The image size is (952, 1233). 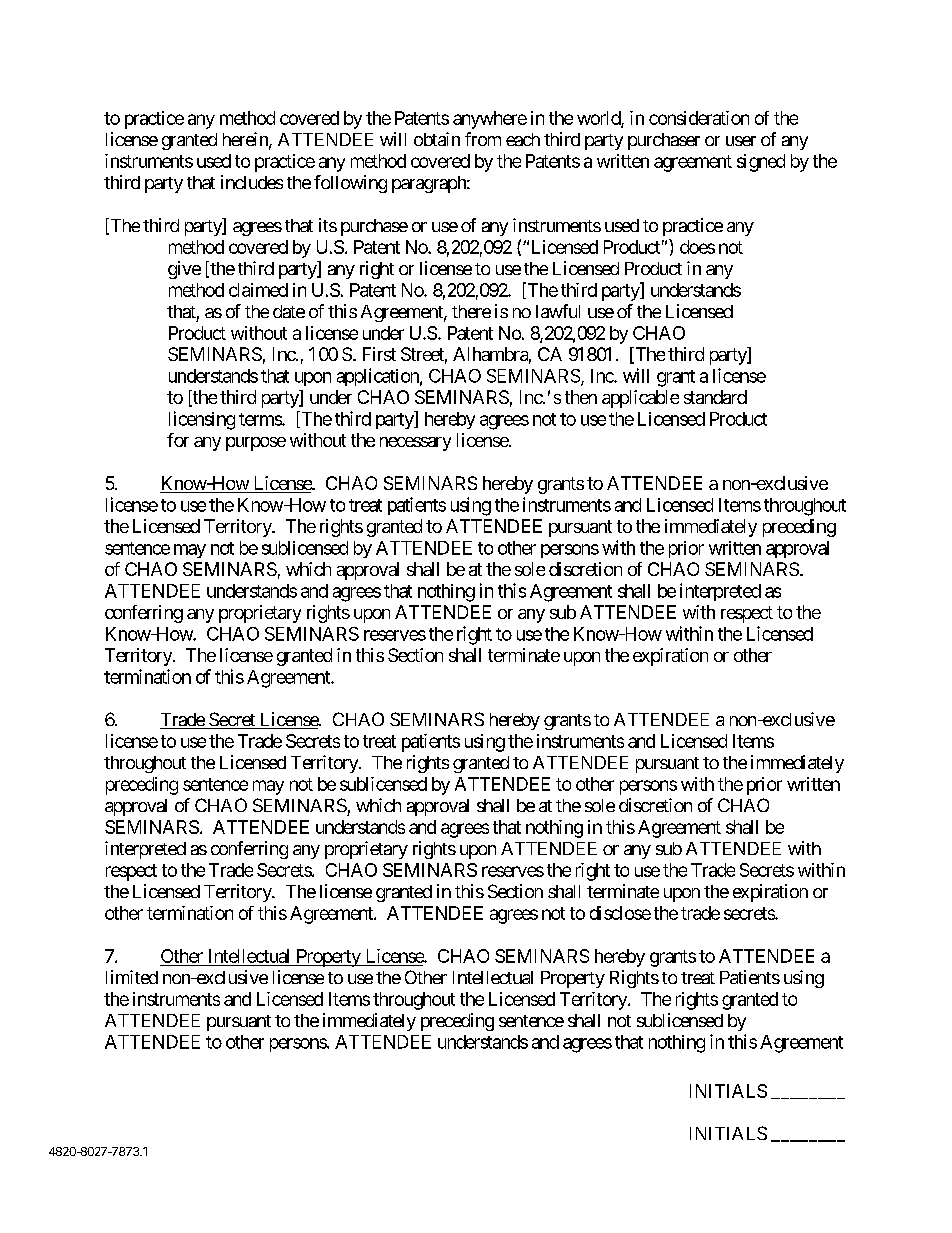 What do you see at coordinates (699, 118) in the screenshot?
I see `consideration` at bounding box center [699, 118].
